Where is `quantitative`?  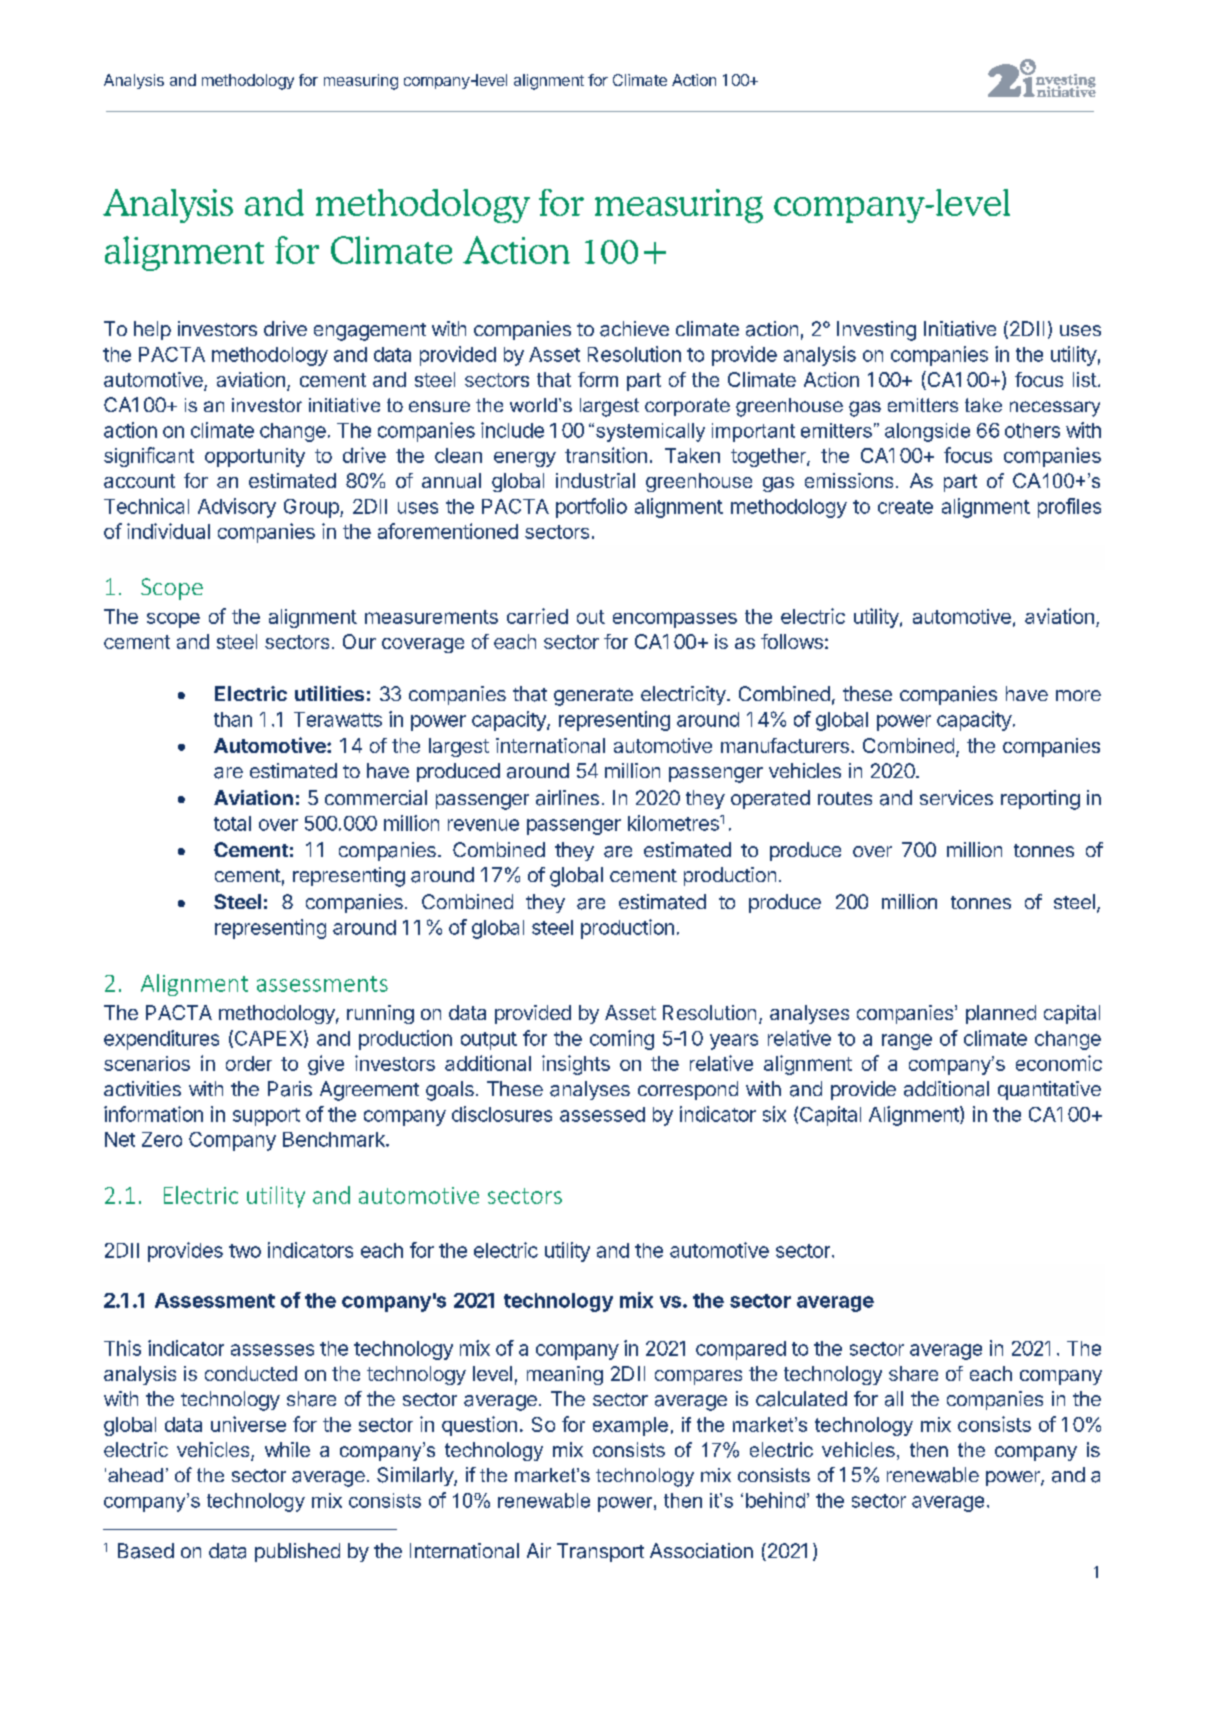
quantitative is located at coordinates (1049, 1090).
